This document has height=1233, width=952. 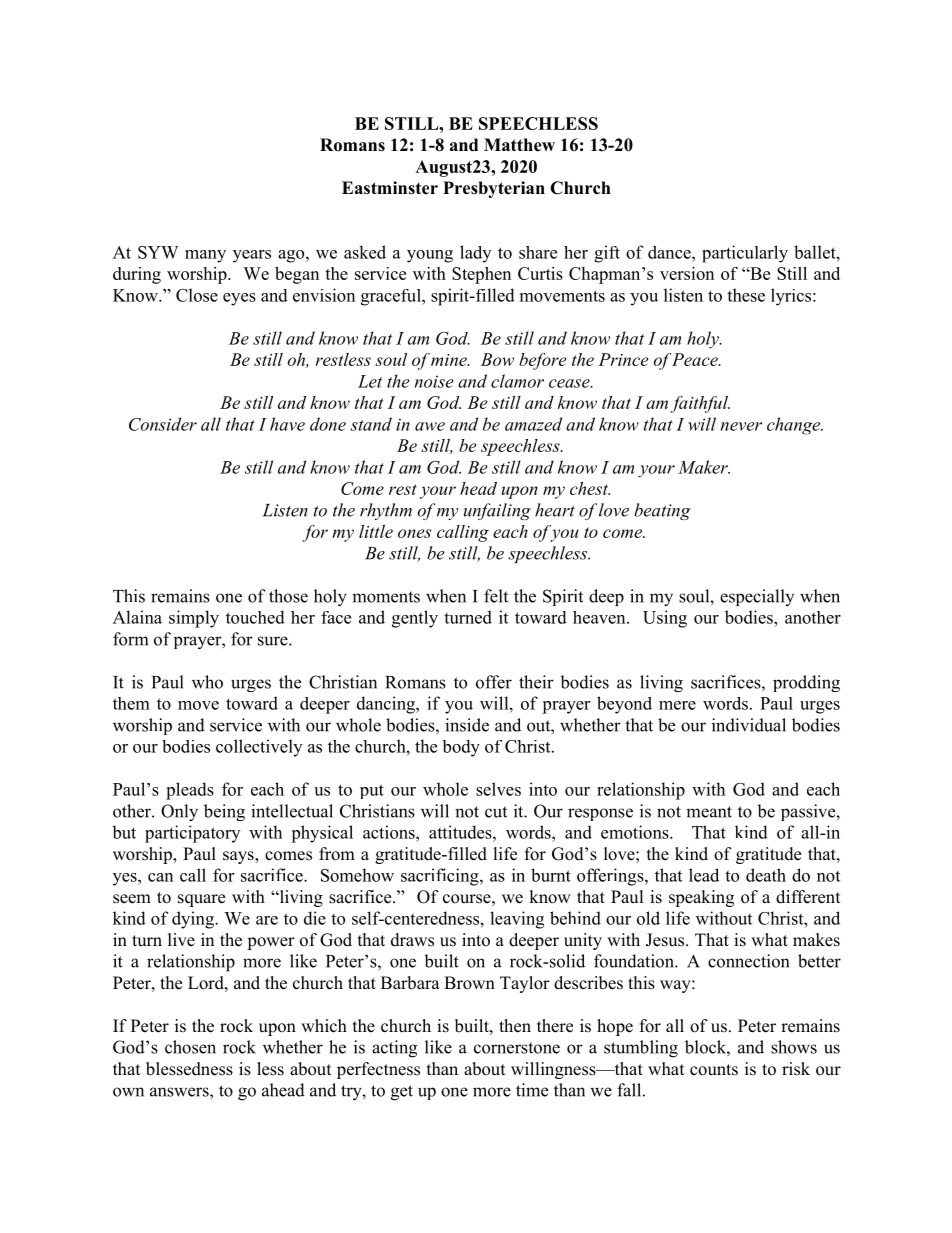 What do you see at coordinates (190, 1047) in the document?
I see `chosen` at bounding box center [190, 1047].
